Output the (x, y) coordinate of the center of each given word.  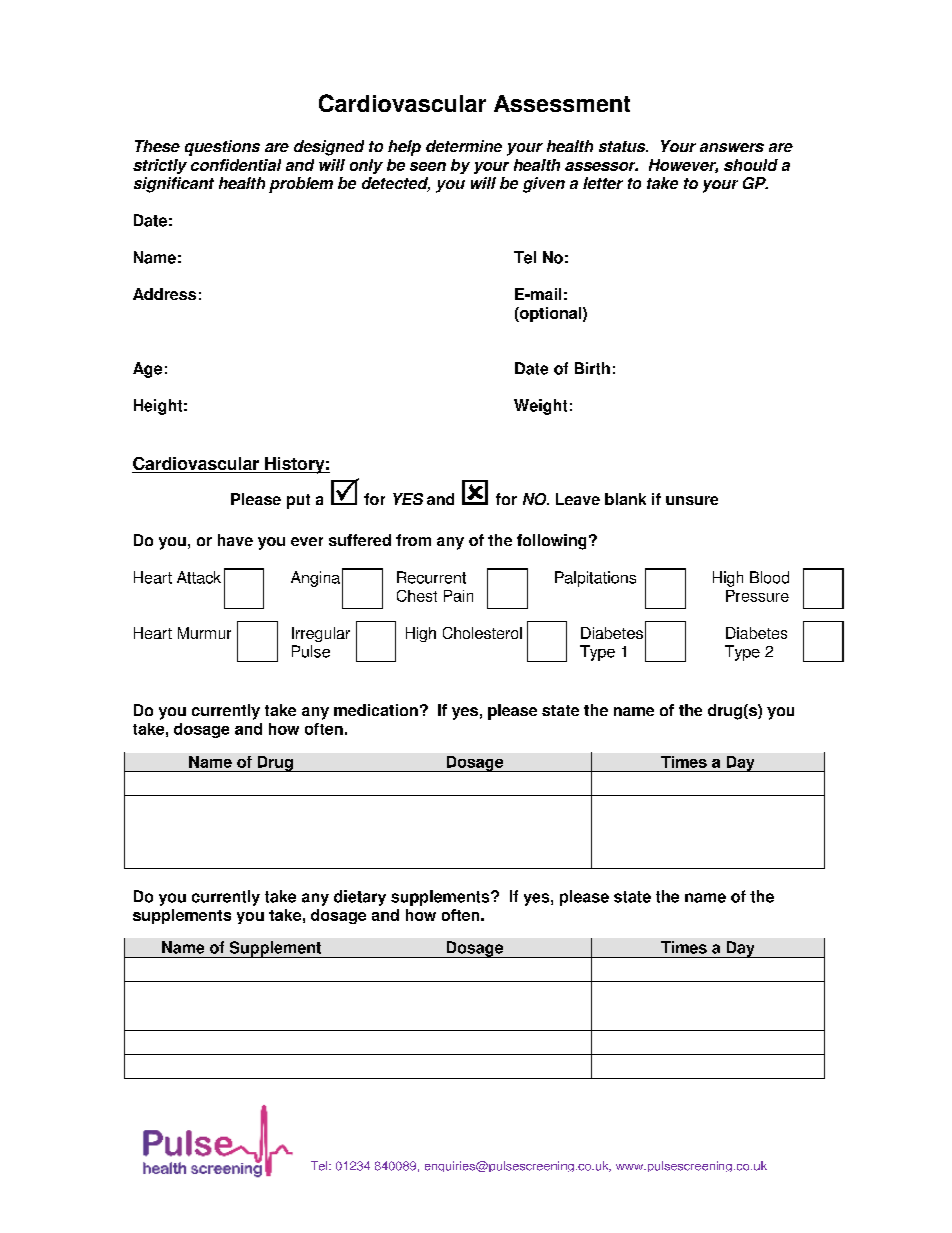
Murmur (204, 633)
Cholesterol (482, 633)
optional (549, 314)
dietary (360, 898)
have (235, 540)
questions (222, 148)
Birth (592, 368)
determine (464, 146)
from (413, 540)
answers (732, 147)
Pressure (757, 596)
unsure (692, 500)
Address (164, 294)
